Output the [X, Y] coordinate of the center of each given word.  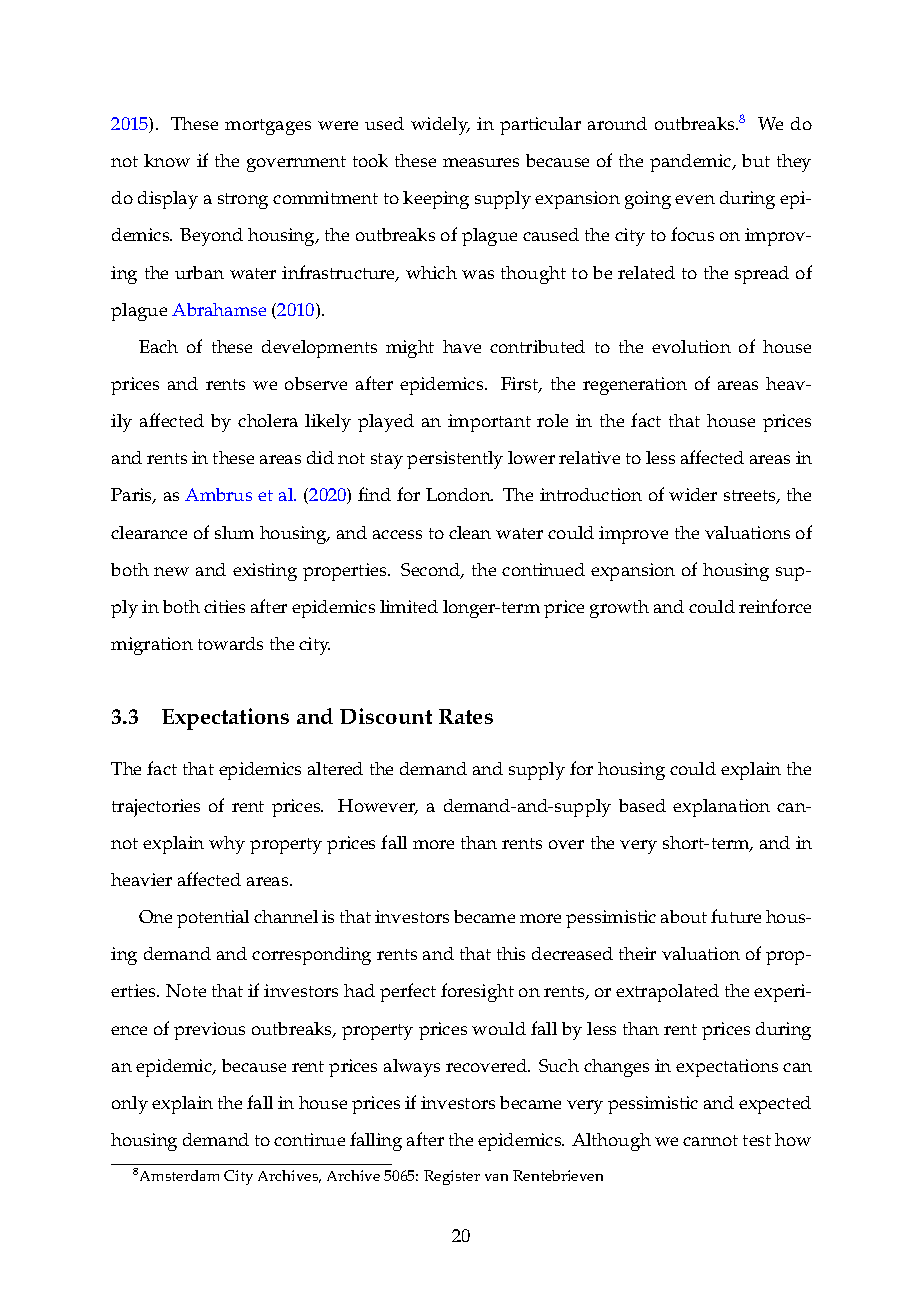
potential [213, 919]
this [511, 953]
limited [409, 606]
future [736, 916]
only [130, 1105]
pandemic [692, 163]
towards [230, 643]
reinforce [775, 606]
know [167, 160]
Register [452, 1177]
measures [481, 162]
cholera [268, 420]
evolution [691, 346]
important [489, 423]
